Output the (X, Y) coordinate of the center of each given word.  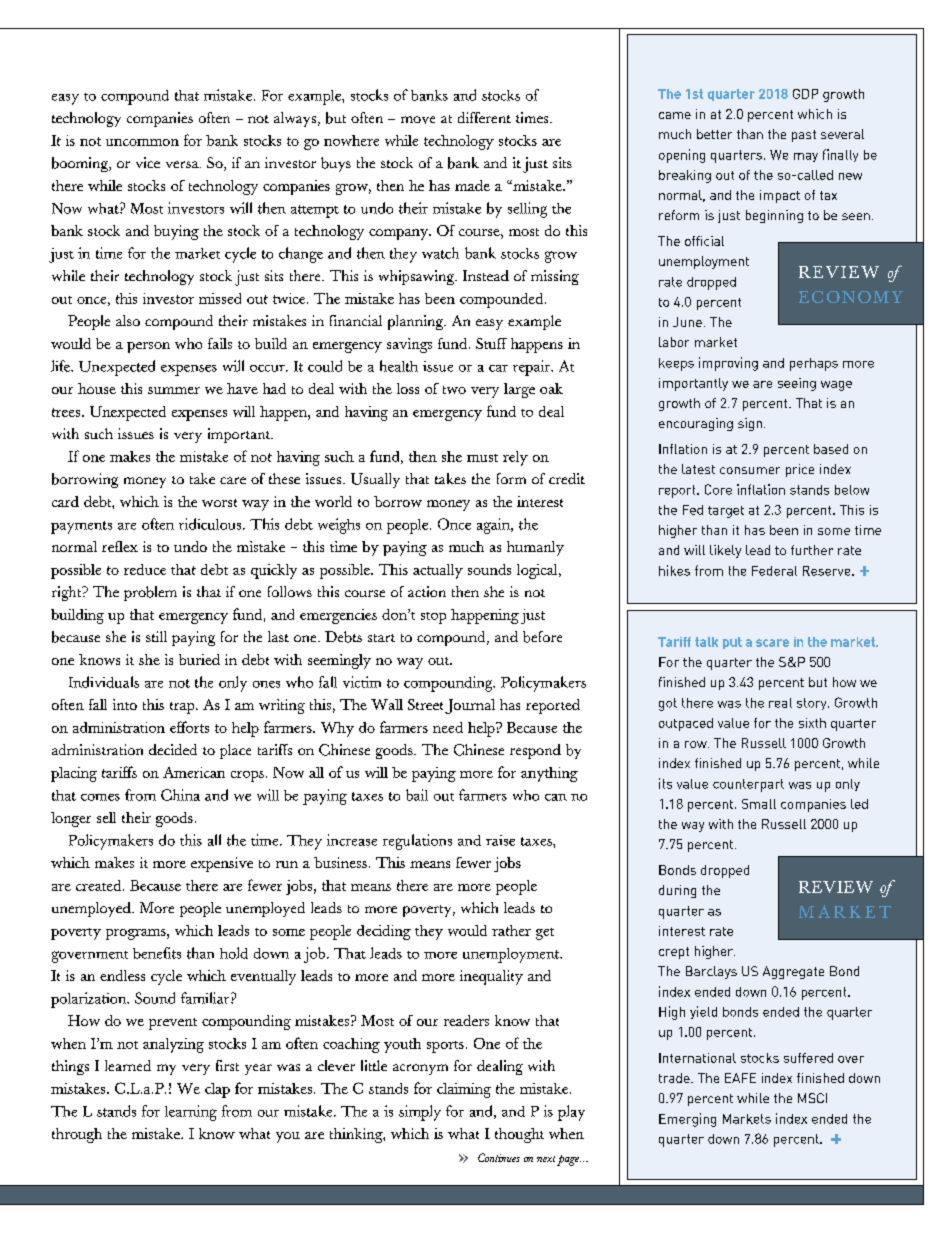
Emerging (687, 1120)
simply (420, 1113)
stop (433, 618)
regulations (417, 842)
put (732, 643)
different (484, 117)
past (804, 136)
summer (174, 390)
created (100, 885)
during (677, 891)
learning (191, 1113)
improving (728, 364)
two (454, 390)
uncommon (142, 142)
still (156, 636)
